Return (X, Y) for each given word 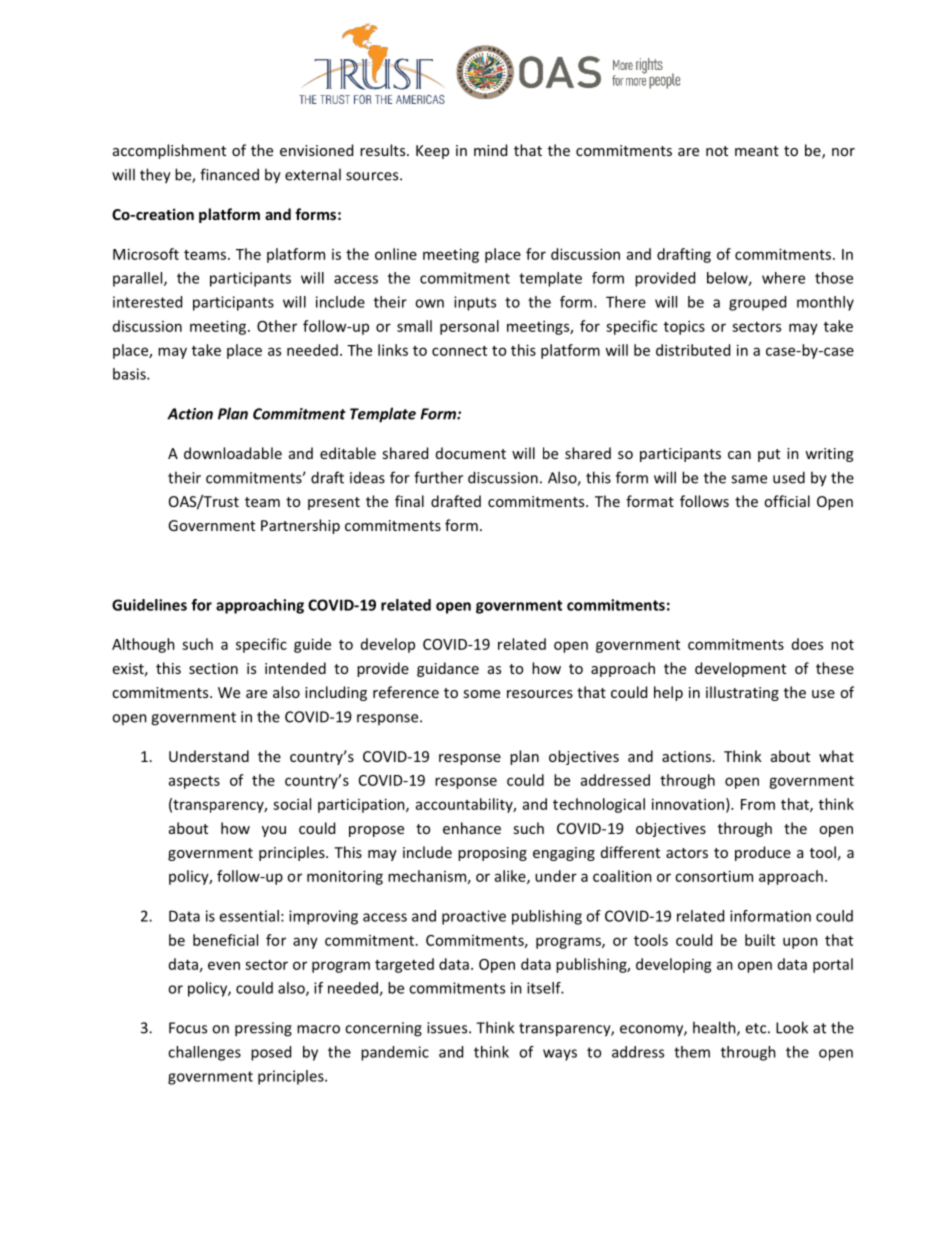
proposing (492, 854)
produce (763, 853)
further (438, 477)
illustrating (742, 693)
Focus (188, 1028)
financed (229, 174)
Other (277, 326)
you (274, 831)
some (481, 694)
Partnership (300, 526)
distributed (693, 350)
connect (459, 351)
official (787, 501)
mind (490, 150)
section (213, 668)
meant (757, 151)
